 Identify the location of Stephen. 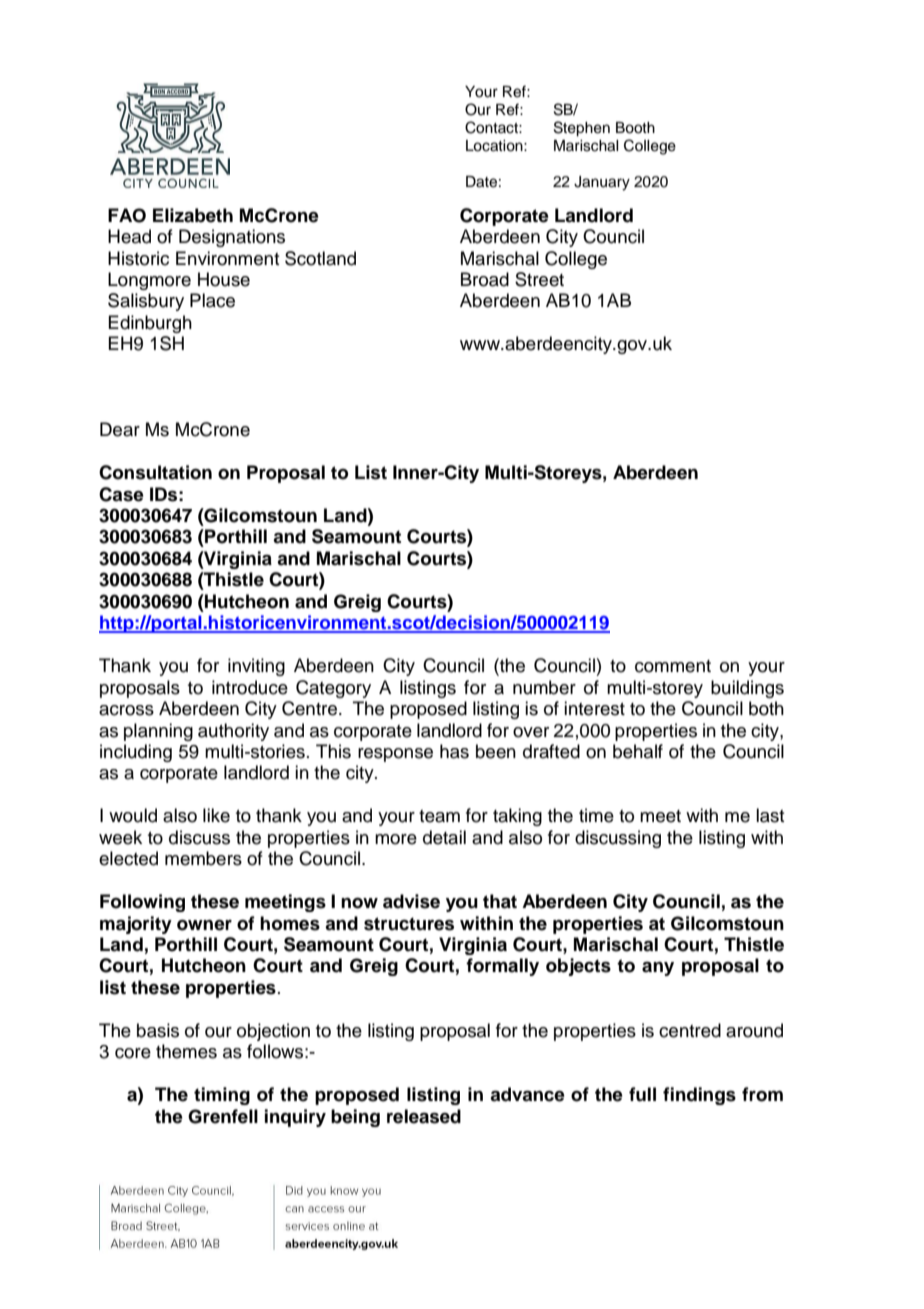
(582, 129).
